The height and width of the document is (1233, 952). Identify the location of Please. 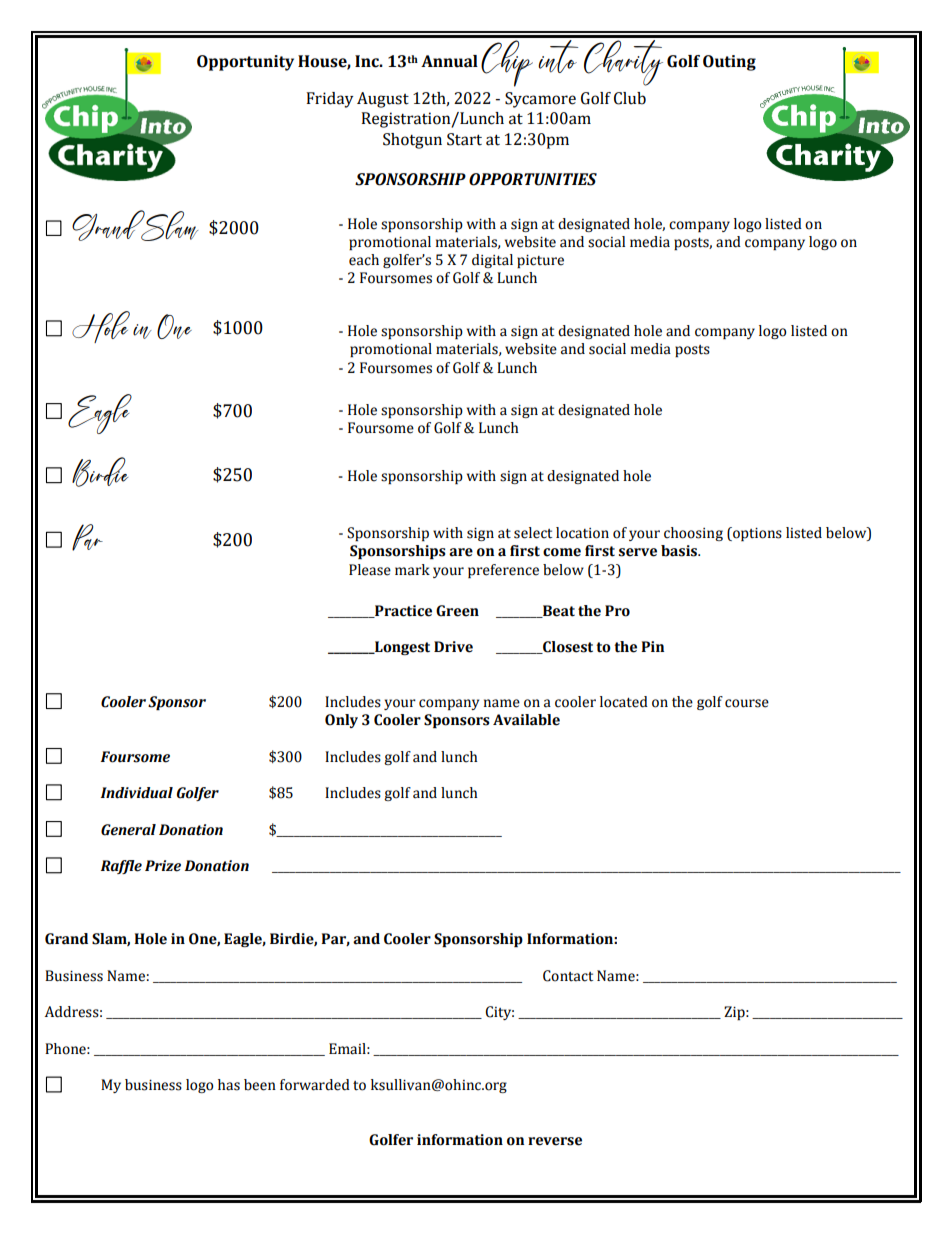
(370, 570).
